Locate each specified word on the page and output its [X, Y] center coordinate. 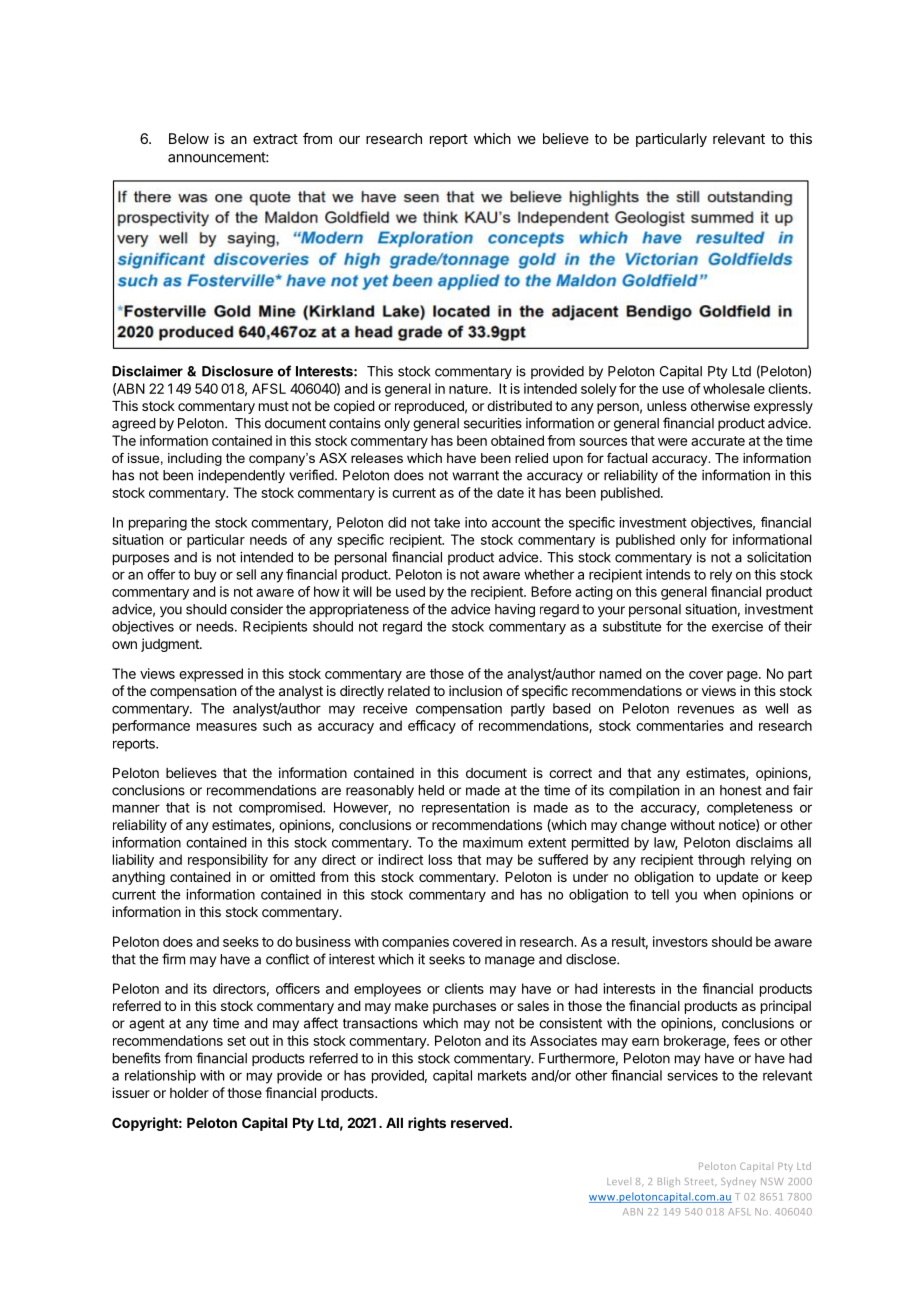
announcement [217, 157]
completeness [750, 809]
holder [189, 1093]
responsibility [228, 861]
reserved [479, 1123]
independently [241, 476]
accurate [718, 441]
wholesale [734, 388]
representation [465, 809]
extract [275, 139]
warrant [475, 475]
